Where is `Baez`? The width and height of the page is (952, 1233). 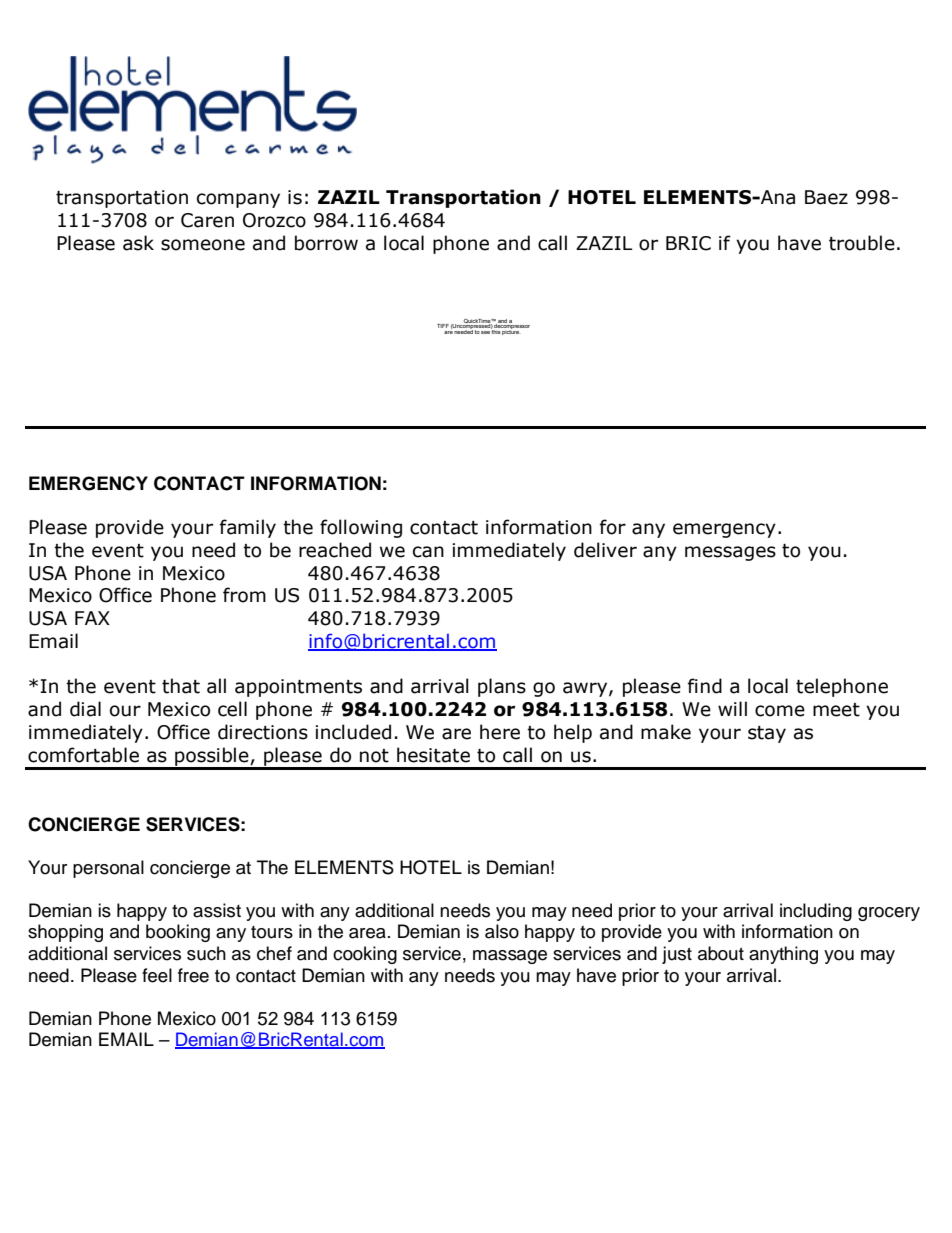 Baez is located at coordinates (826, 197).
